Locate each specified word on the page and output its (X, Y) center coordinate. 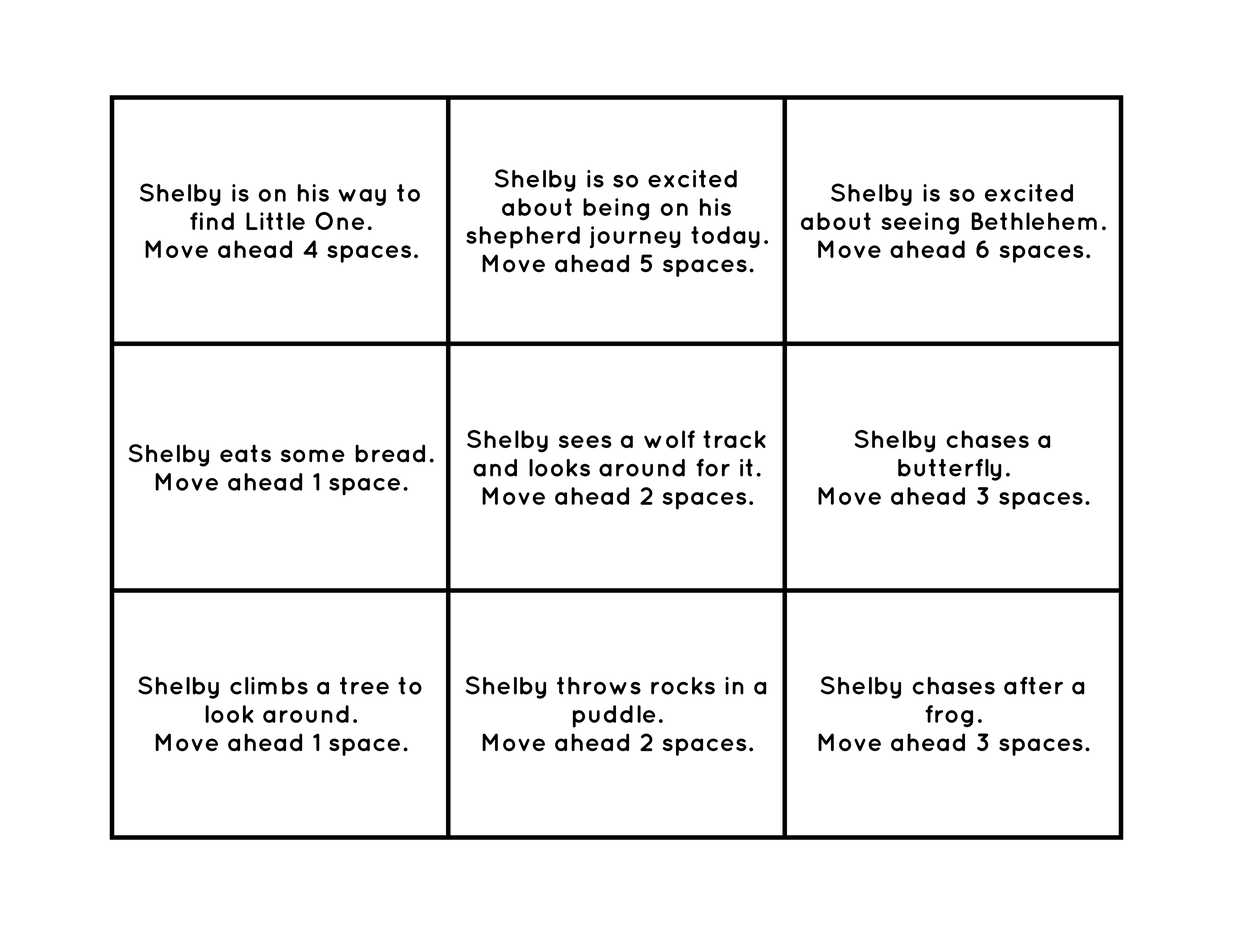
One (339, 221)
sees (585, 441)
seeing (920, 223)
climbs (269, 686)
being (616, 209)
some (313, 456)
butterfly (950, 469)
